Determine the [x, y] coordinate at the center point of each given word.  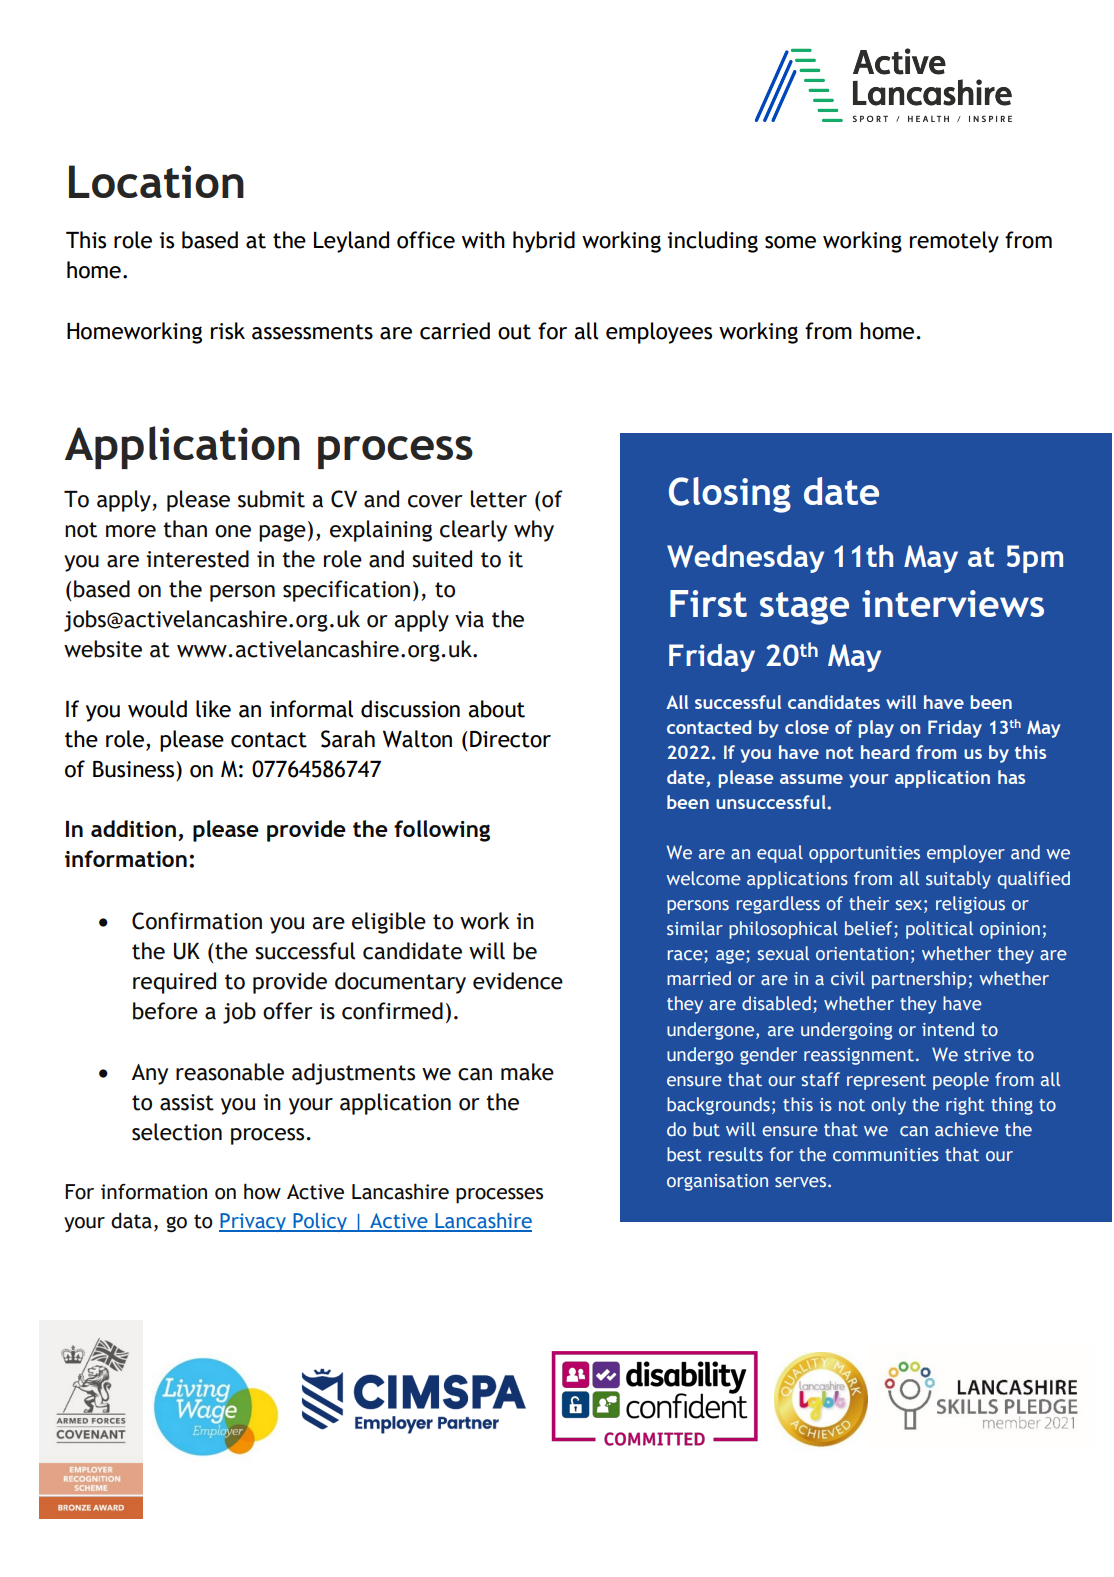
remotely [954, 242]
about [496, 709]
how [262, 1191]
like [213, 709]
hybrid [544, 242]
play [876, 729]
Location [156, 181]
